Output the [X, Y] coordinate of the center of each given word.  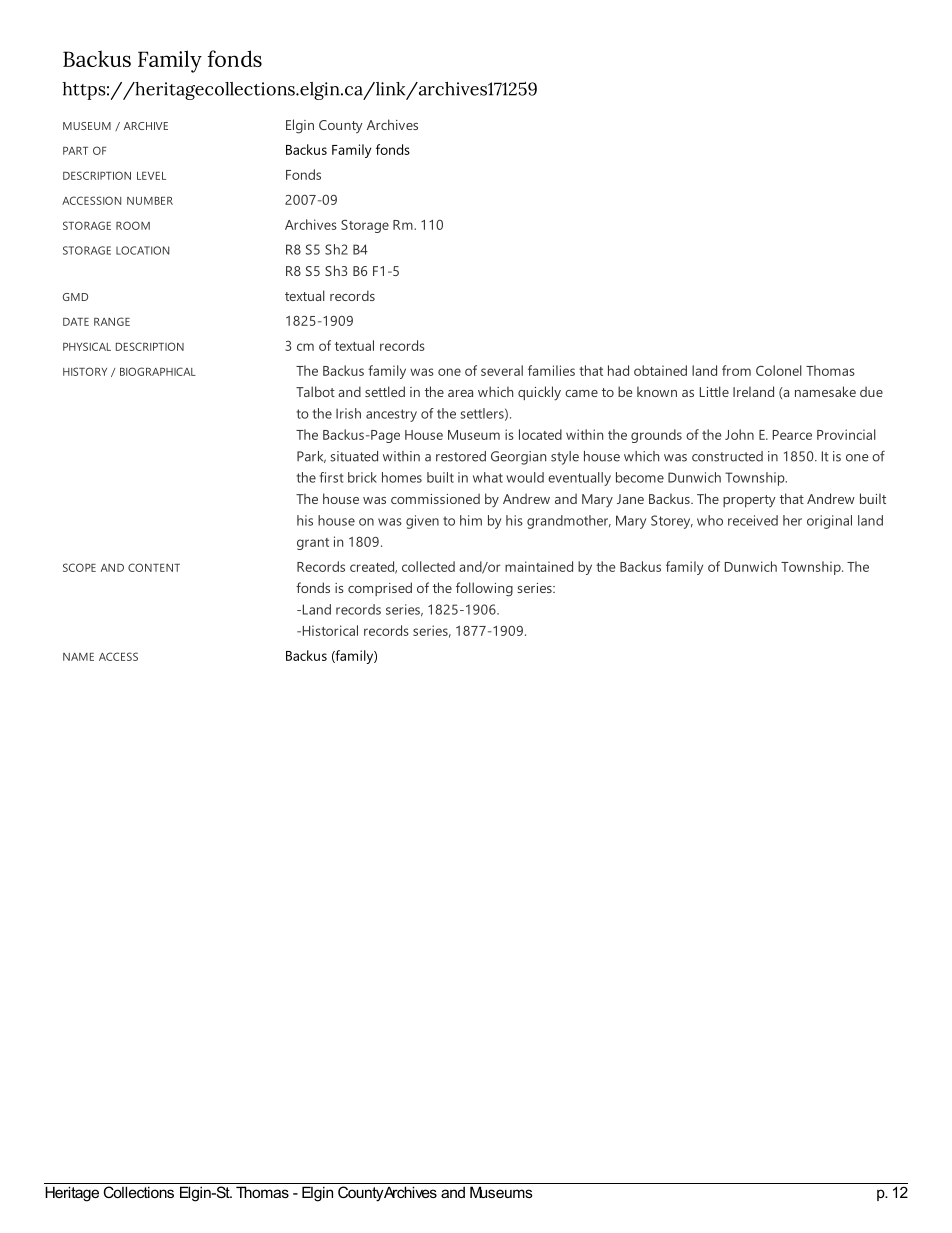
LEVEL [151, 176]
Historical [329, 630]
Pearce [792, 435]
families [551, 370]
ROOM [133, 225]
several [502, 370]
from [736, 370]
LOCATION [142, 250]
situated [354, 456]
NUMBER [150, 201]
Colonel [779, 370]
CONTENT [154, 567]
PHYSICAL [87, 346]
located [540, 434]
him [471, 520]
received [753, 520]
